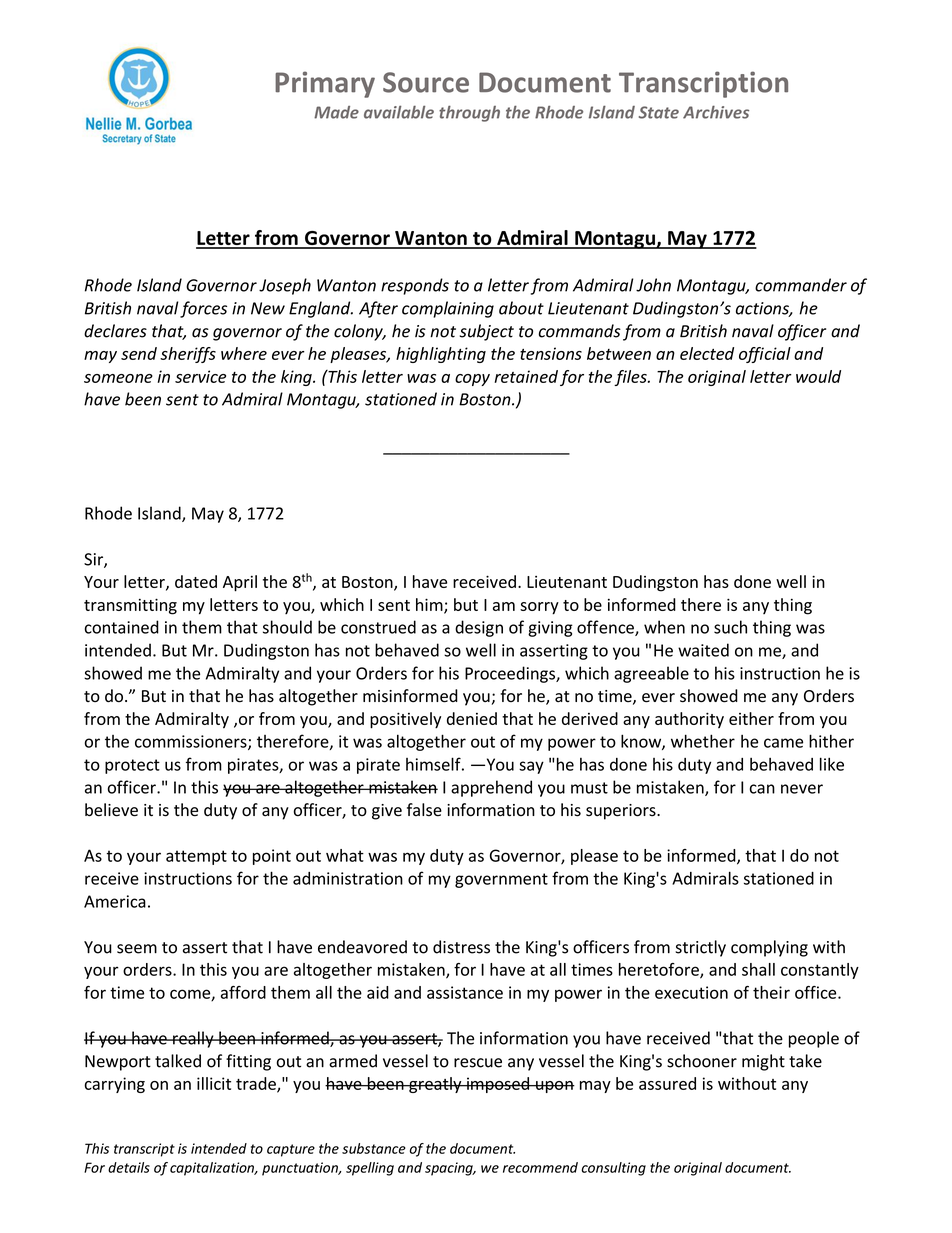 This screenshot has width=952, height=1233. I want to click on imposed, so click(498, 1085).
